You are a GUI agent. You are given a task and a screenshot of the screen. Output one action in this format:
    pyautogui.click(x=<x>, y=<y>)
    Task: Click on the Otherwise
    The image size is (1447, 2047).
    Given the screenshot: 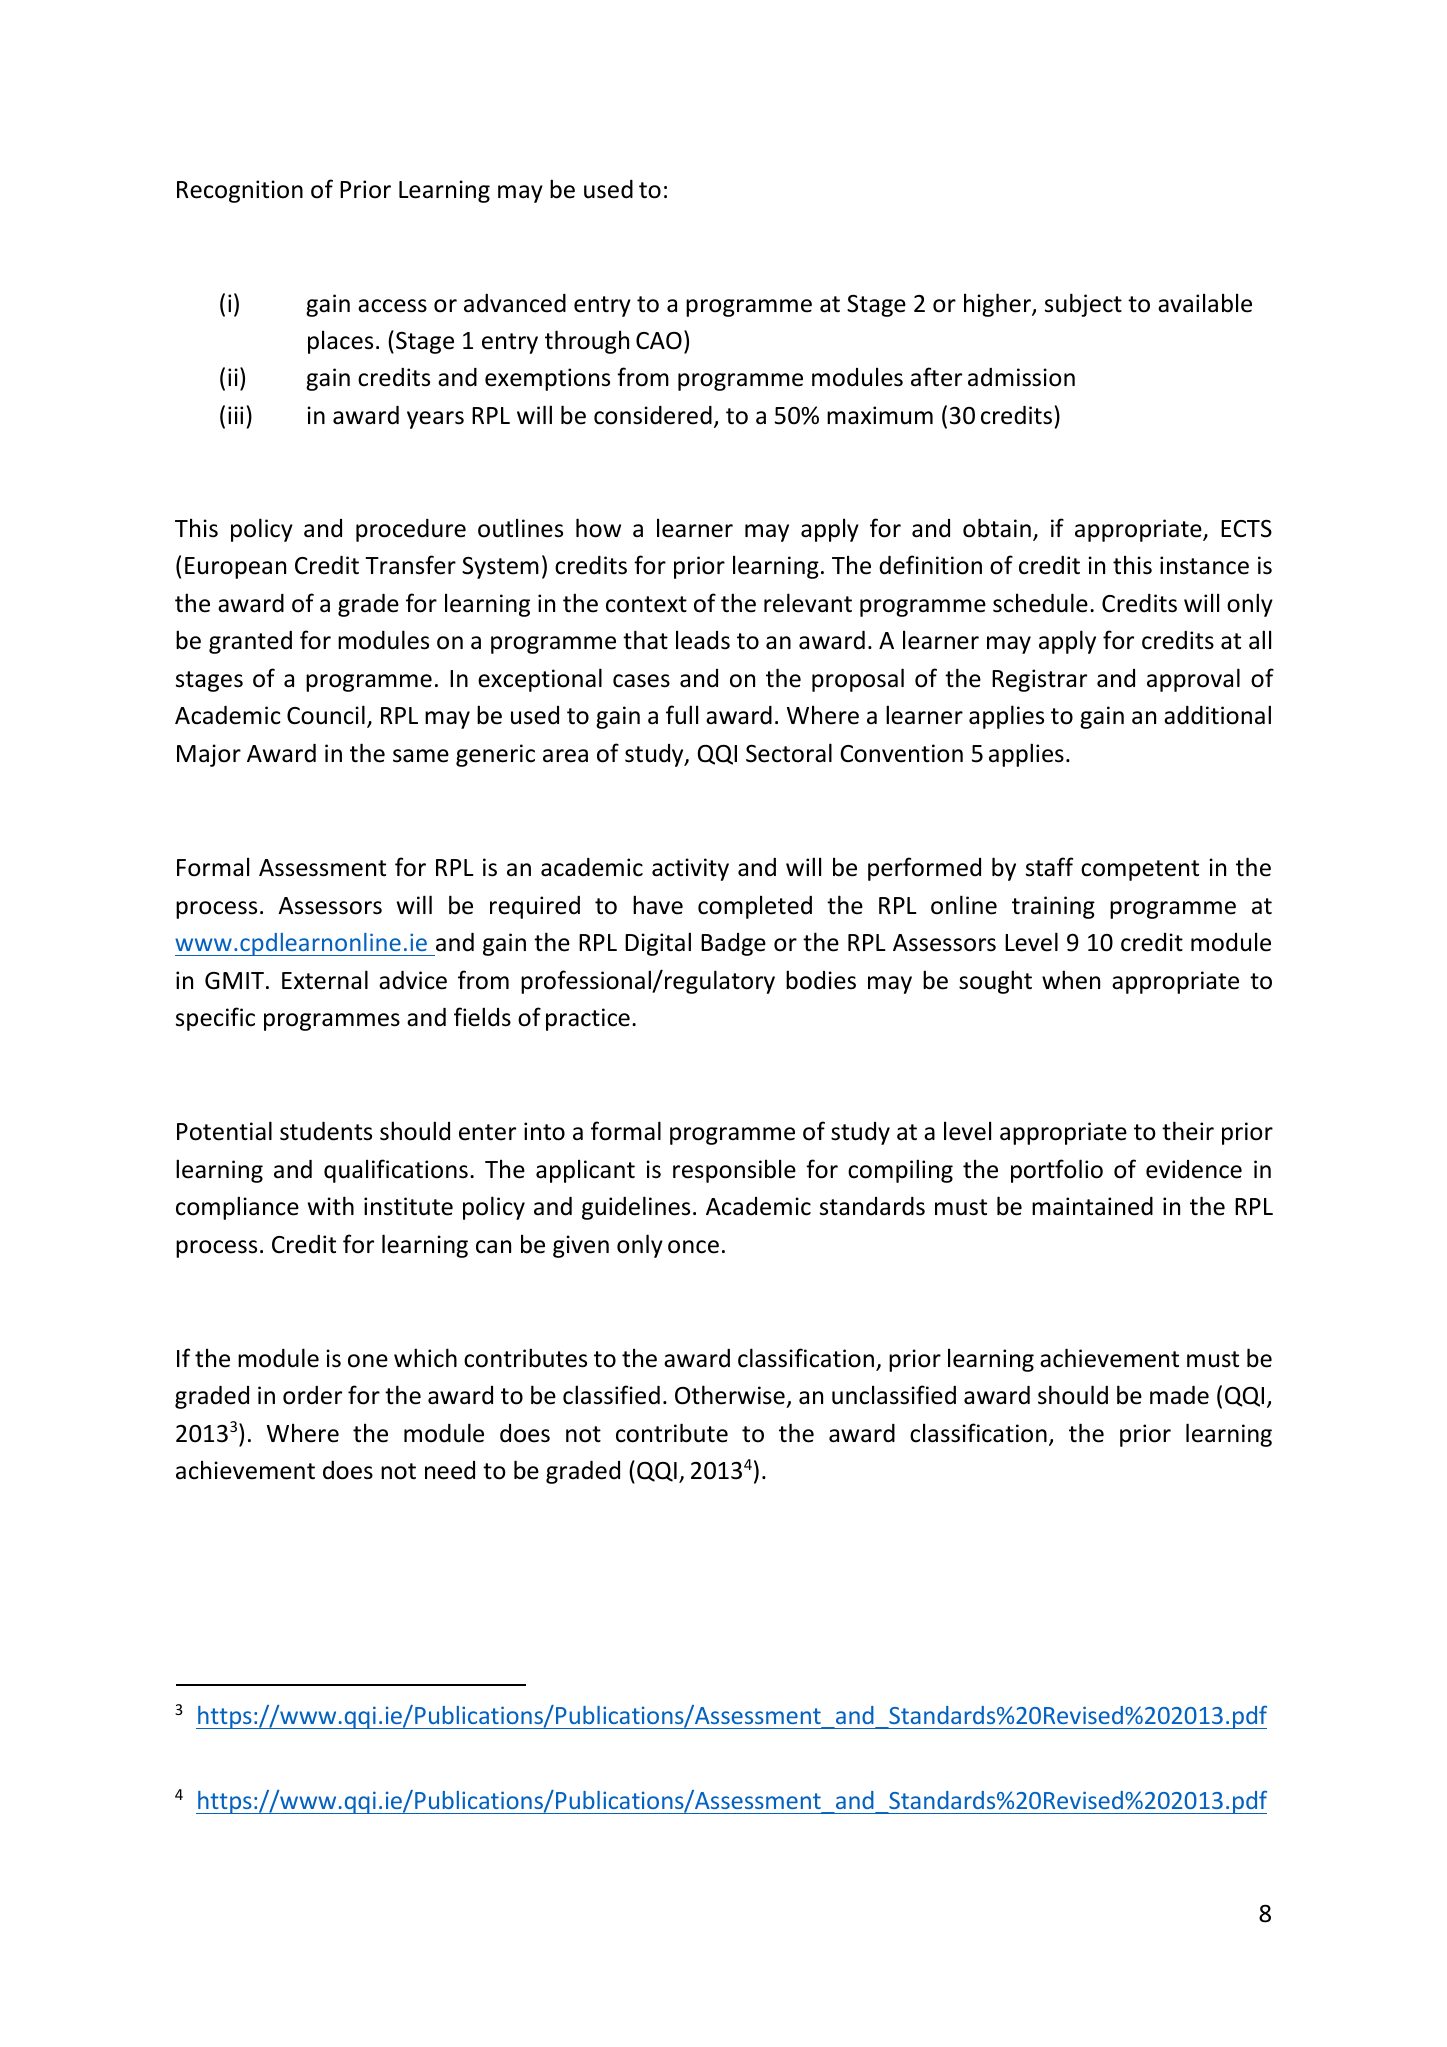 What is the action you would take?
    pyautogui.click(x=730, y=1395)
